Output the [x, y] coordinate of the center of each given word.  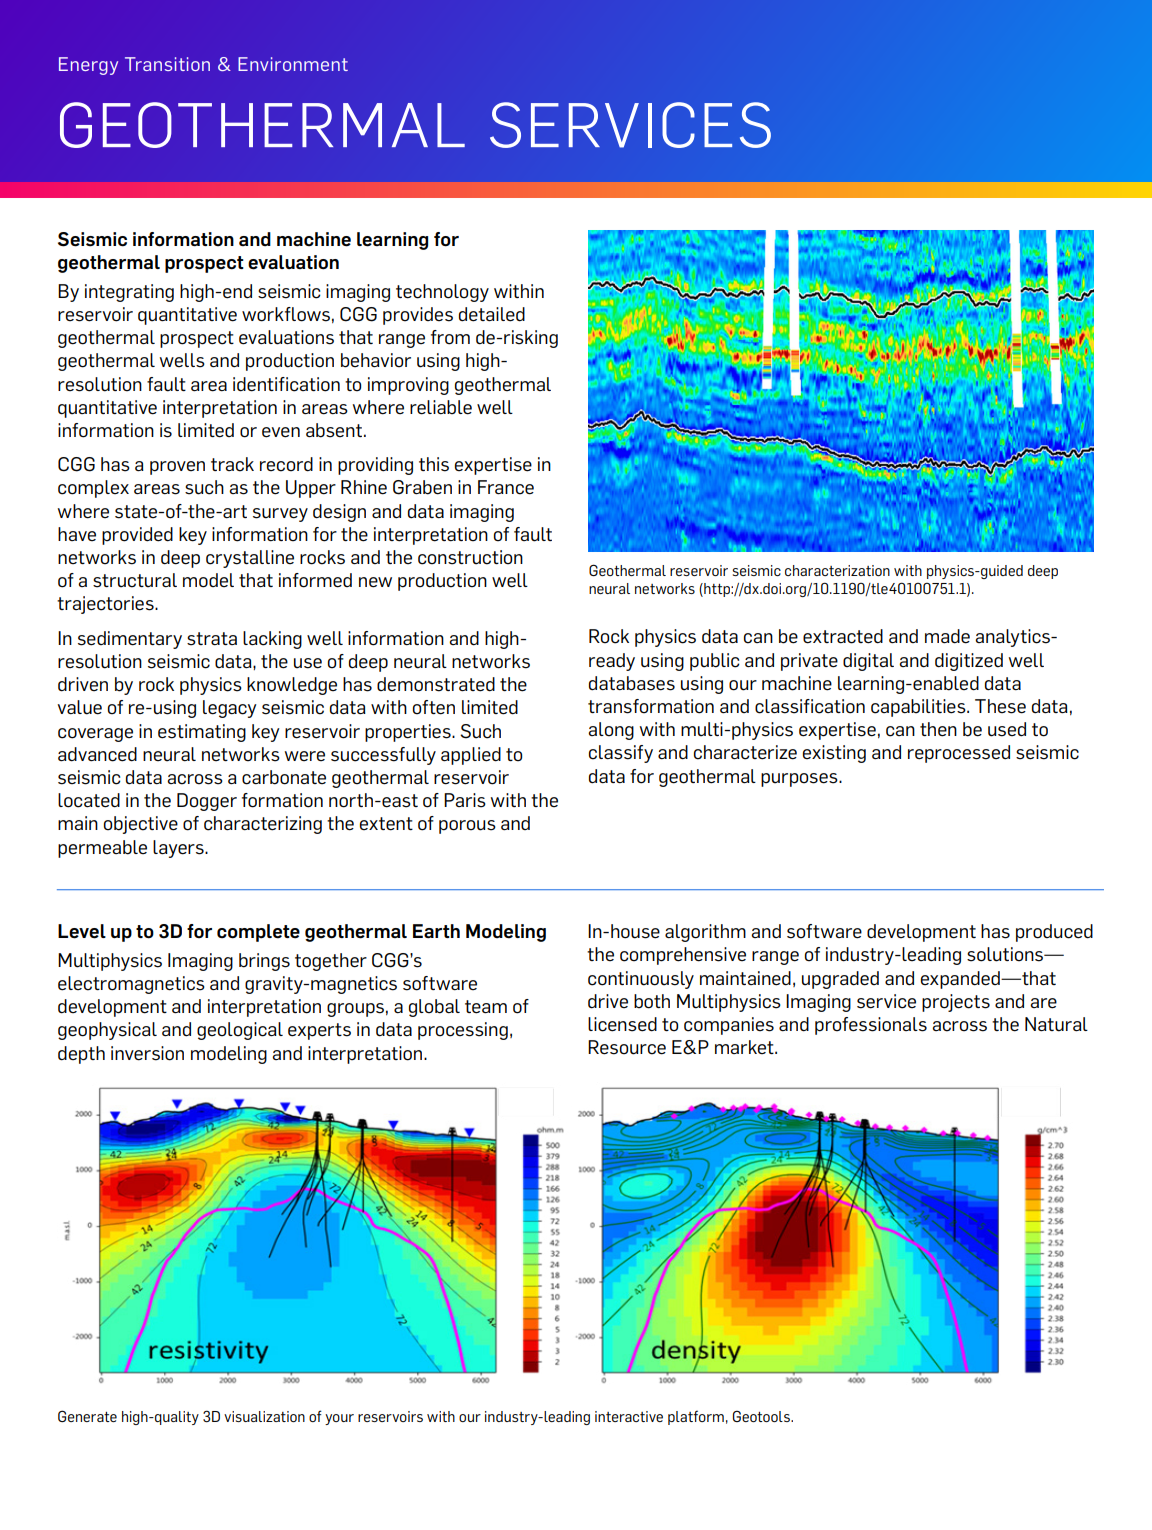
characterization [837, 570]
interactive [629, 1416]
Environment [293, 64]
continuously [641, 980]
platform [696, 1417]
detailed [492, 314]
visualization [264, 1416]
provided [137, 536]
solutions [1006, 954]
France [506, 487]
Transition [167, 64]
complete [258, 933]
